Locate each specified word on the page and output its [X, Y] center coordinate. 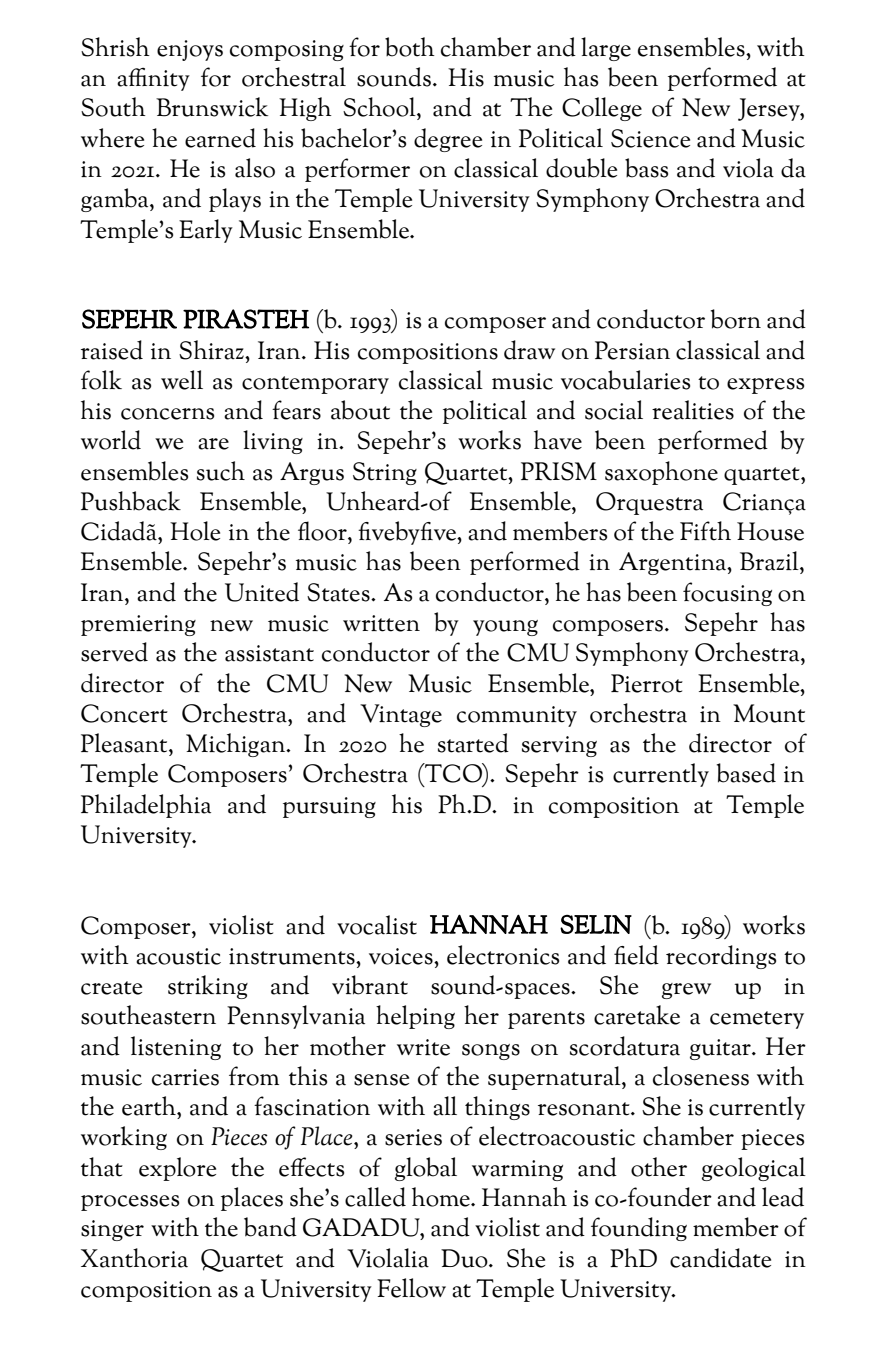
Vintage [401, 715]
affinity [153, 79]
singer [112, 1230]
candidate [720, 1258]
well [182, 380]
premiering [138, 625]
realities [693, 410]
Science [650, 138]
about [360, 410]
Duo [465, 1258]
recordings [721, 957]
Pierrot [647, 683]
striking [208, 987]
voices [402, 956]
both [410, 47]
